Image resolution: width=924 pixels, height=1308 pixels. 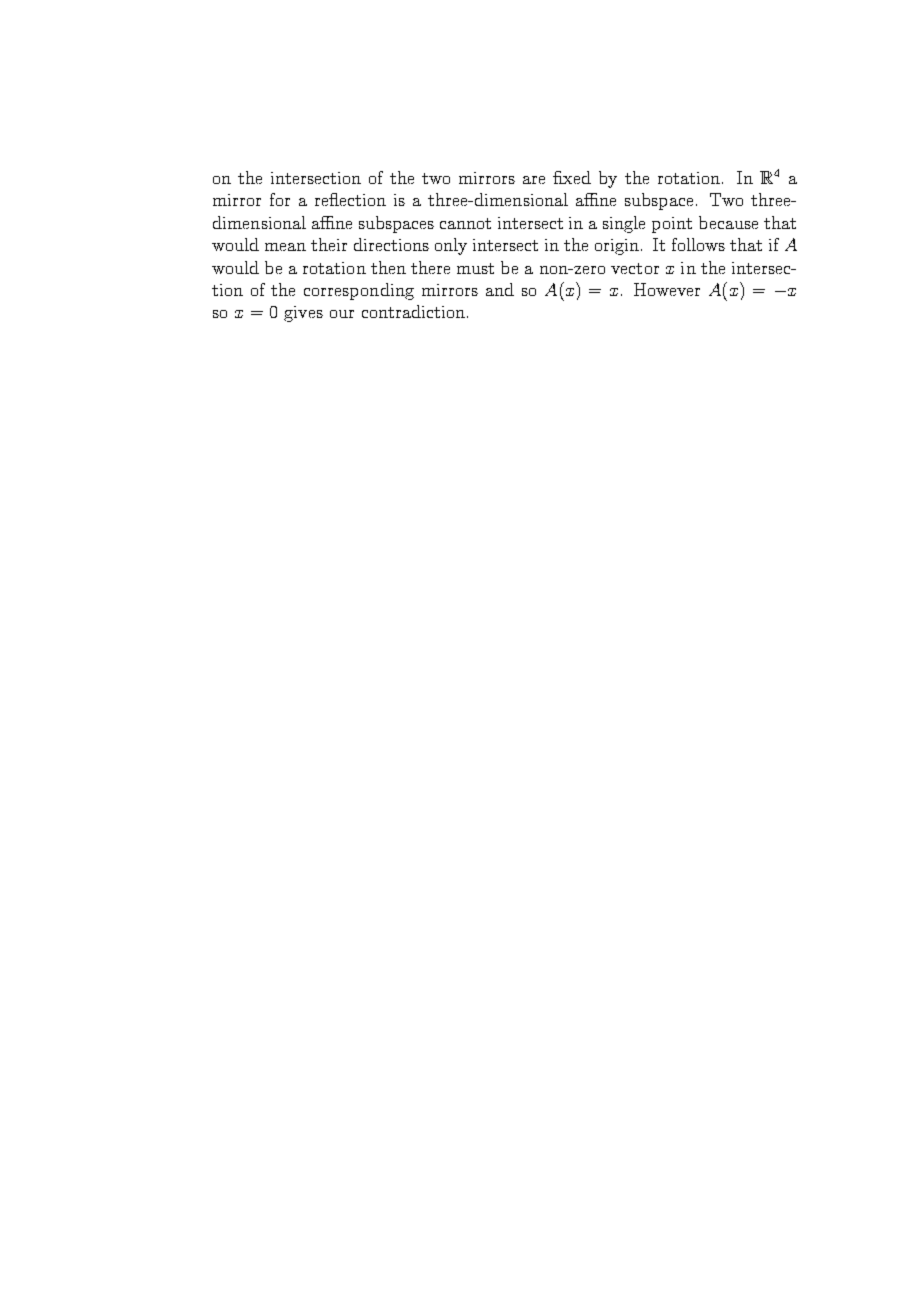 I want to click on vector, so click(x=635, y=268).
